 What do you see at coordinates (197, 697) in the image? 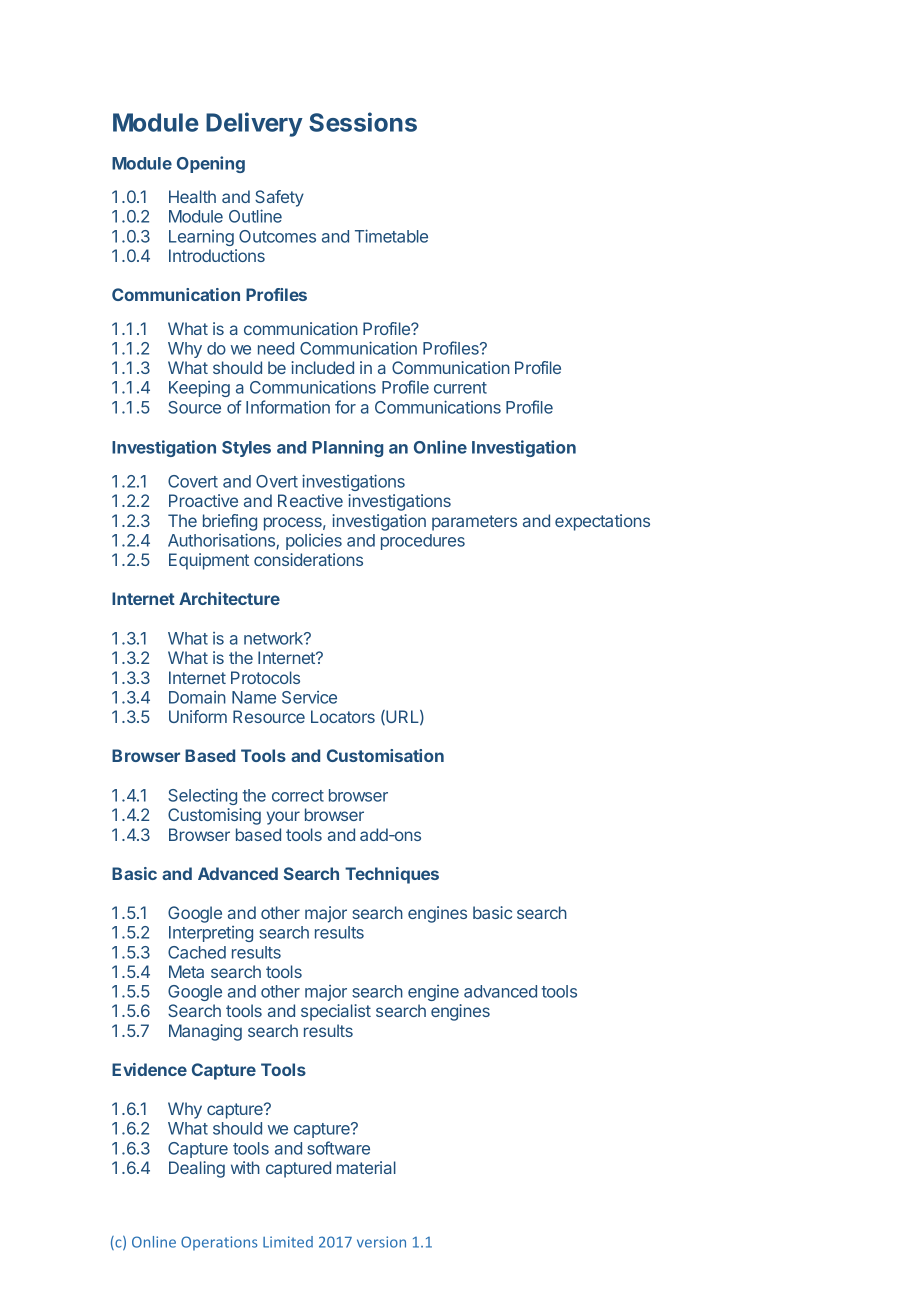
I see `Domain` at bounding box center [197, 697].
